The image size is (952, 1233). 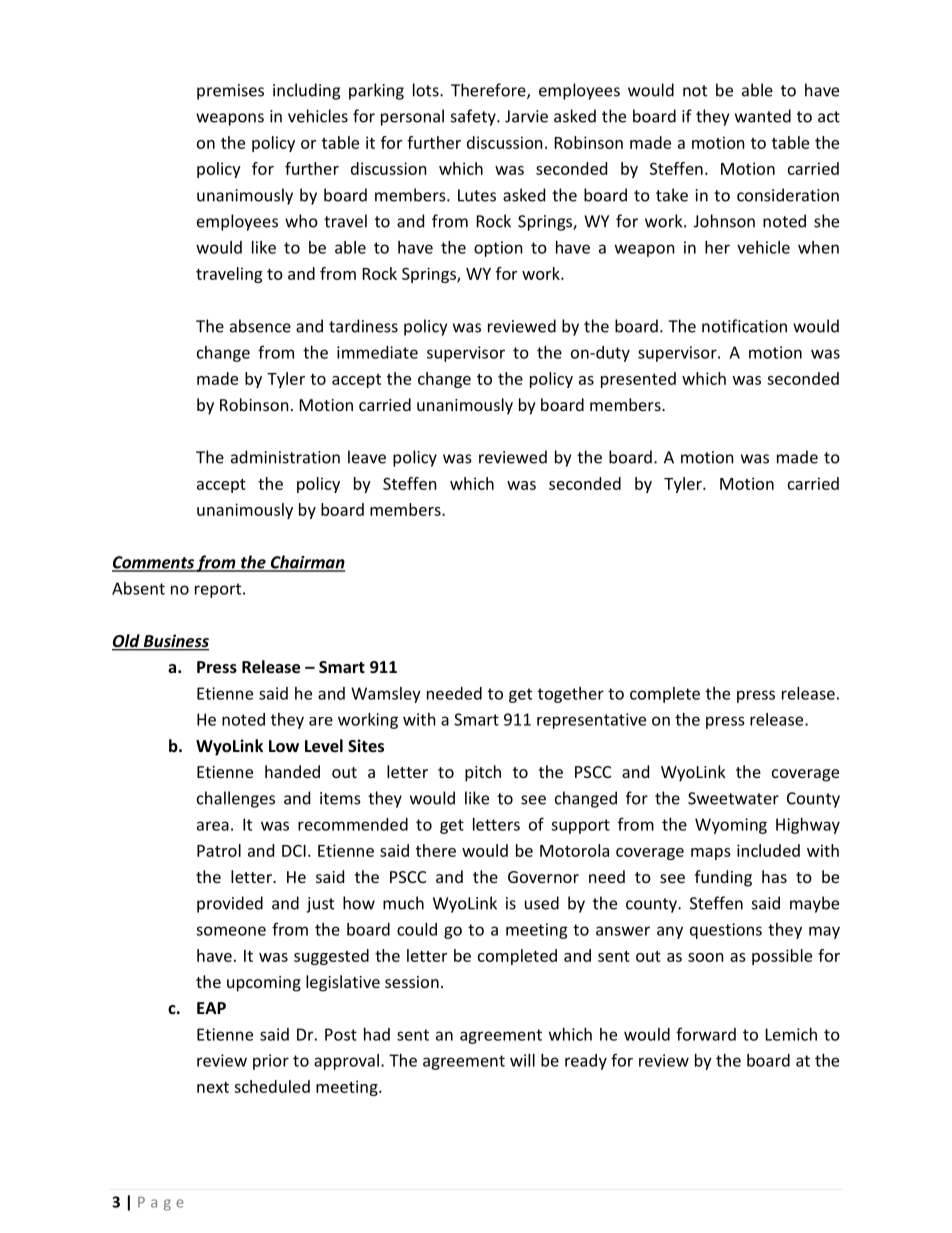 What do you see at coordinates (367, 457) in the image?
I see `leave` at bounding box center [367, 457].
